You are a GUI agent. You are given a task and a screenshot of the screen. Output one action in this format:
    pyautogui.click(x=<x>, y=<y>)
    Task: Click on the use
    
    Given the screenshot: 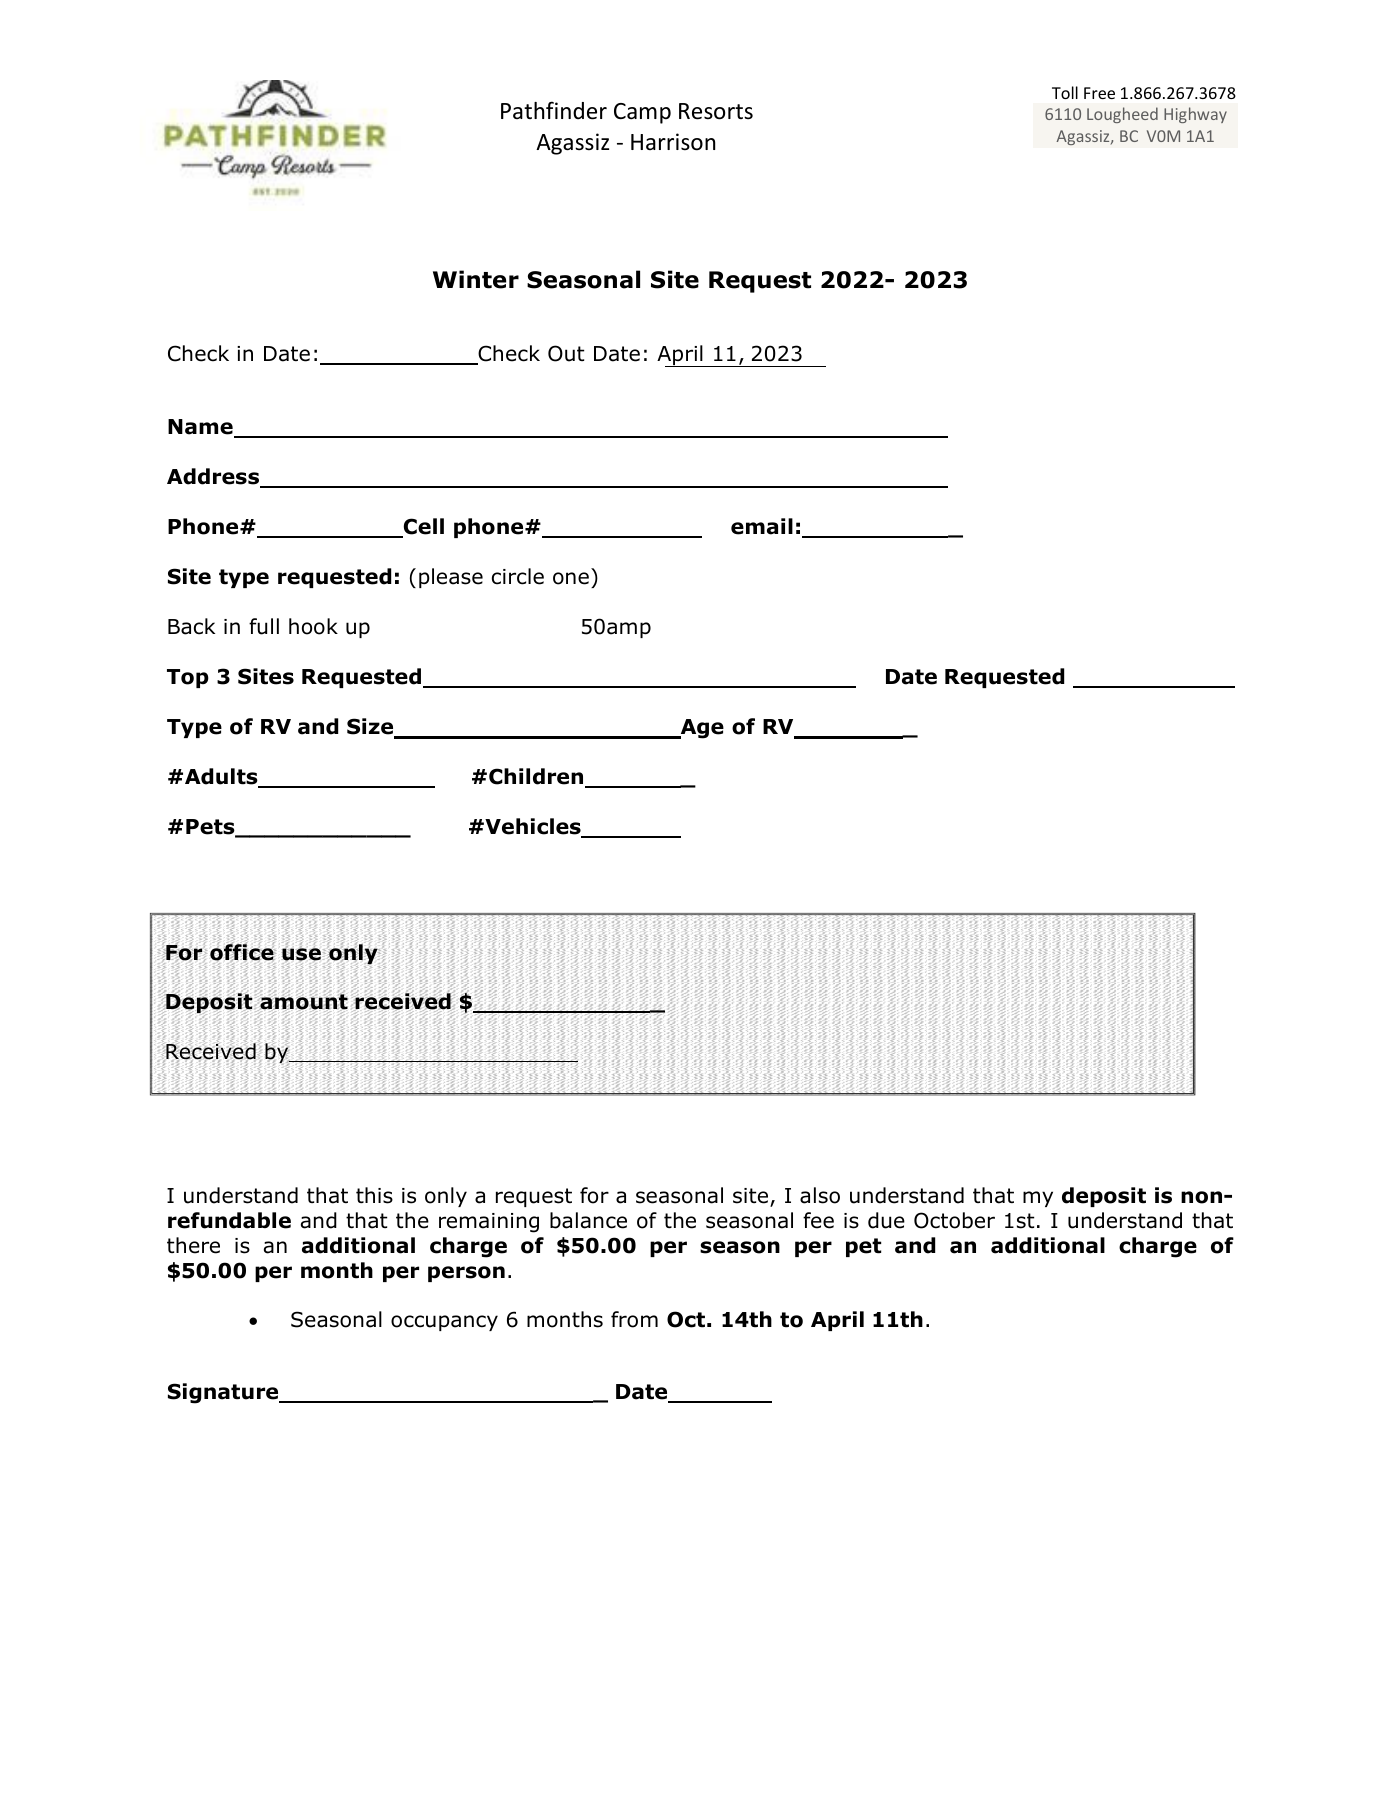 What is the action you would take?
    pyautogui.click(x=301, y=954)
